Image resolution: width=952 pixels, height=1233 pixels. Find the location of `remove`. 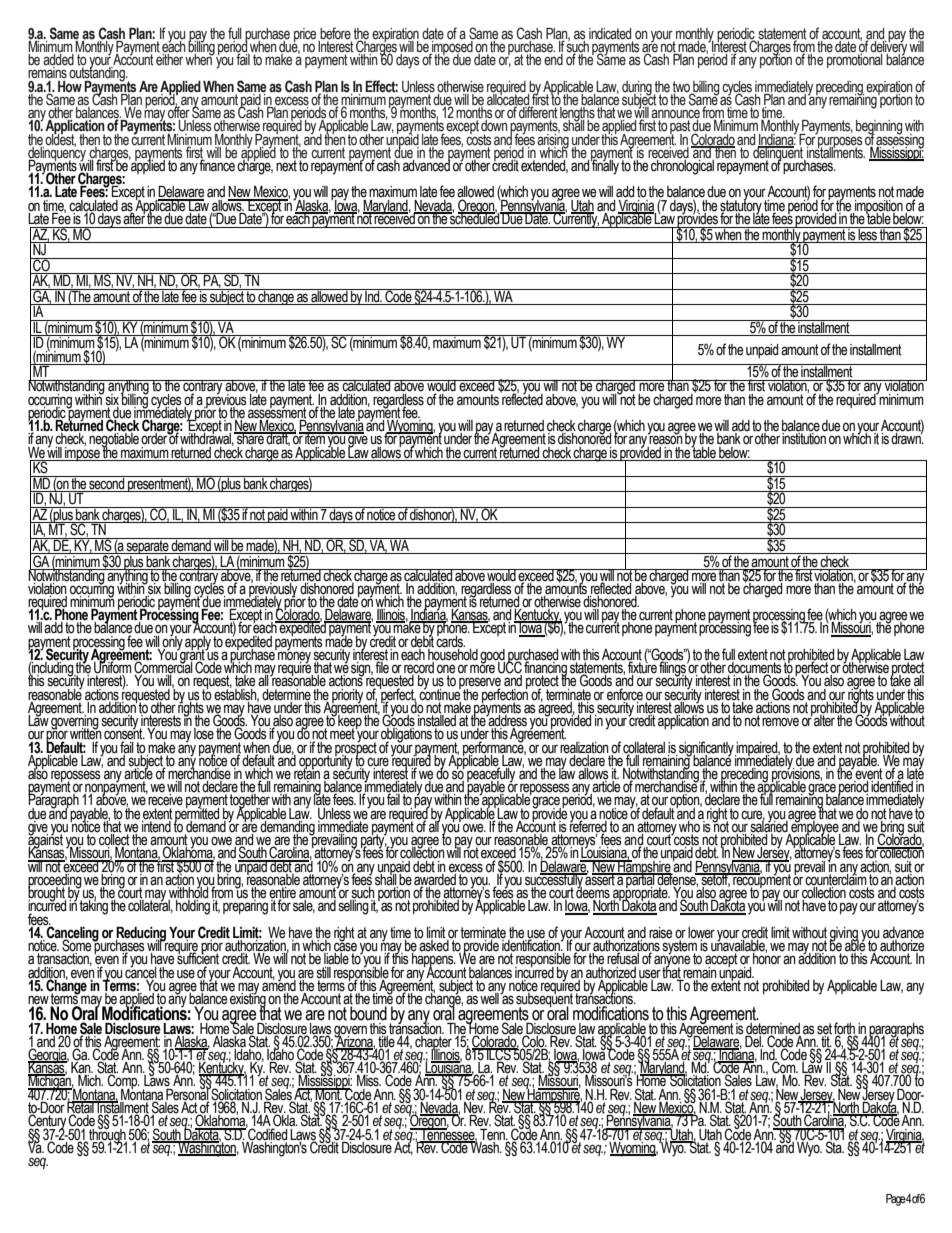

remove is located at coordinates (780, 722).
